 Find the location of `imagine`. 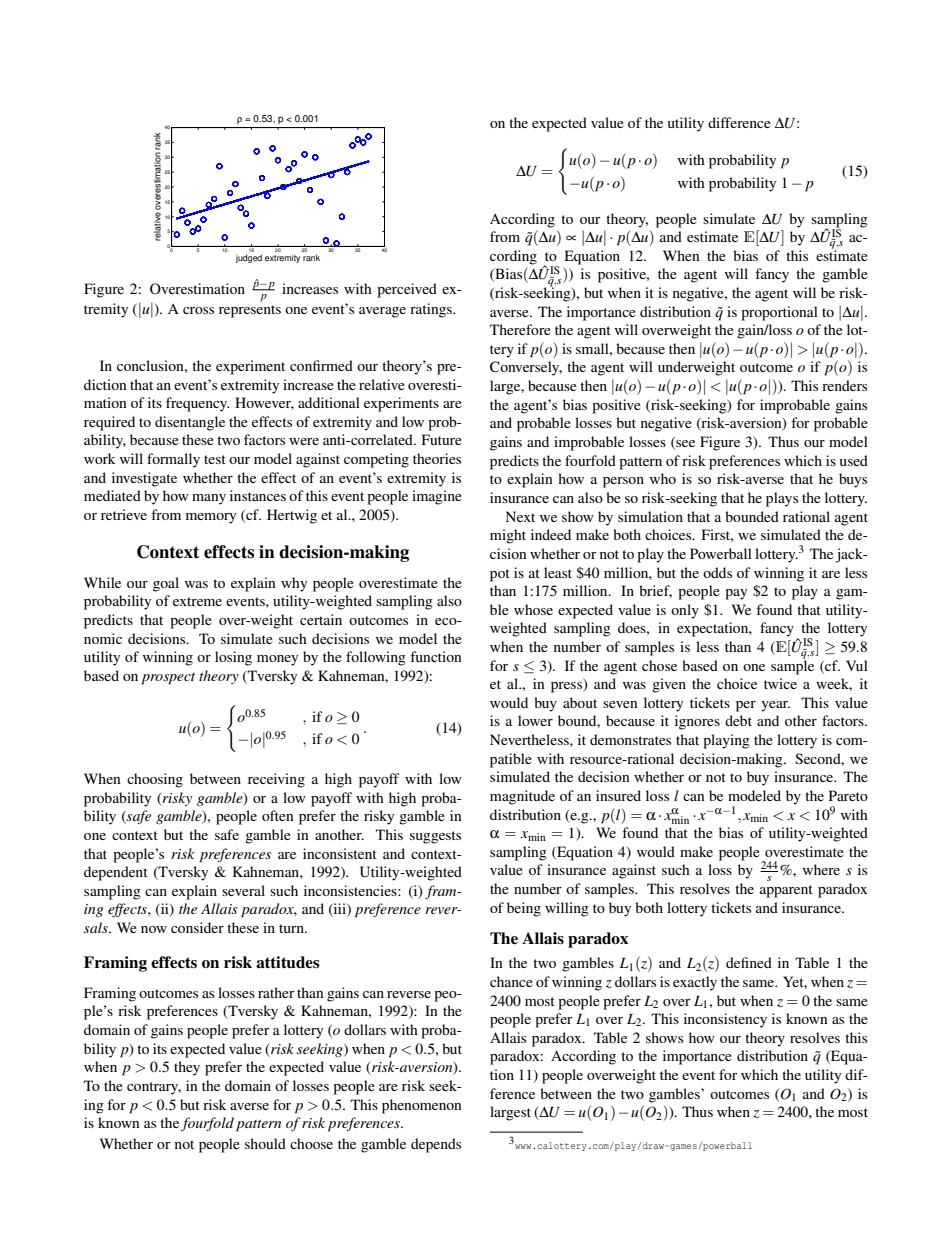

imagine is located at coordinates (437, 497).
